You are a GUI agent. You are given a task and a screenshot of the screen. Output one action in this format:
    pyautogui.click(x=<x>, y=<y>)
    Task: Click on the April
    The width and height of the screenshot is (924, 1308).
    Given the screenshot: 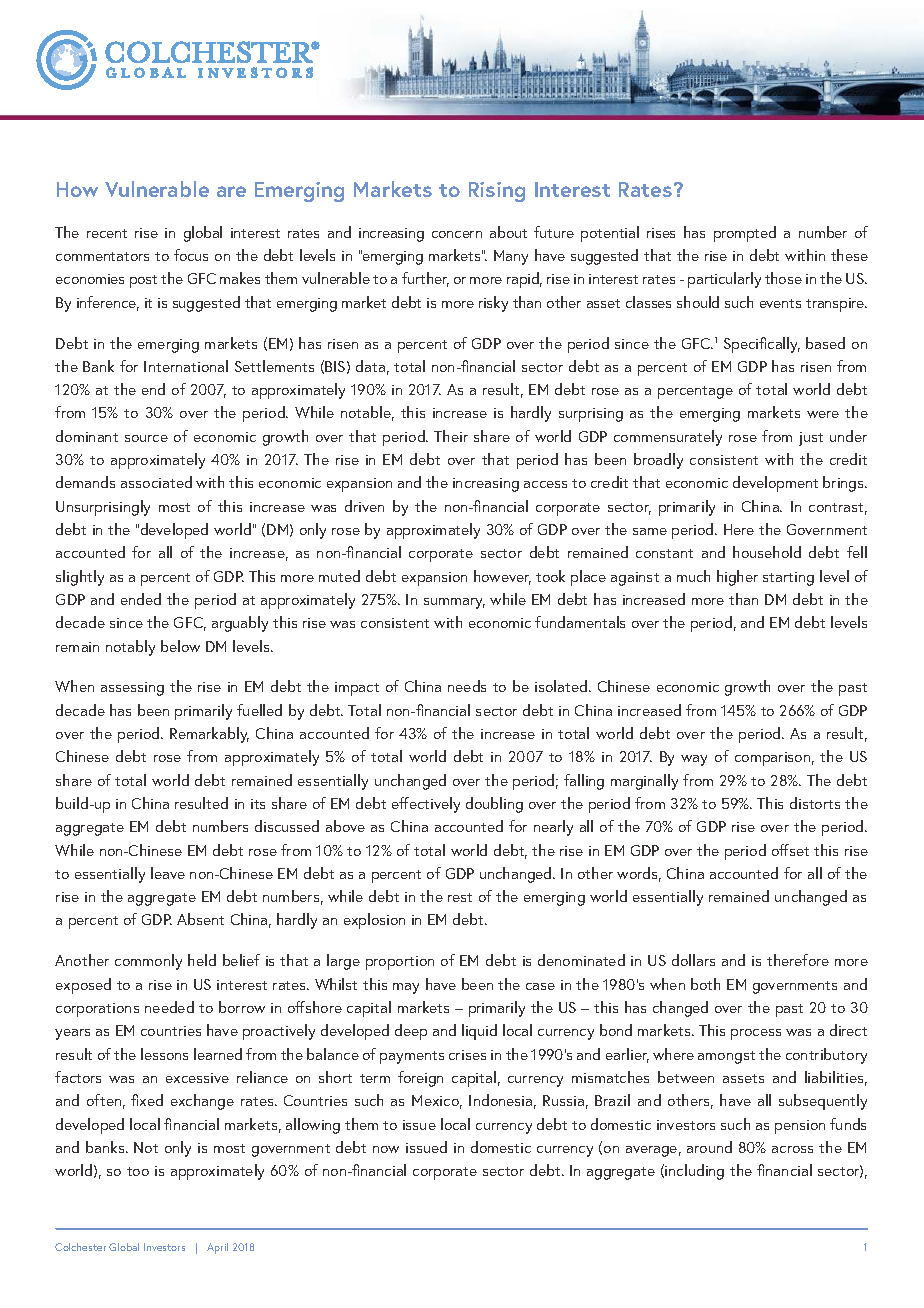 What is the action you would take?
    pyautogui.click(x=217, y=1248)
